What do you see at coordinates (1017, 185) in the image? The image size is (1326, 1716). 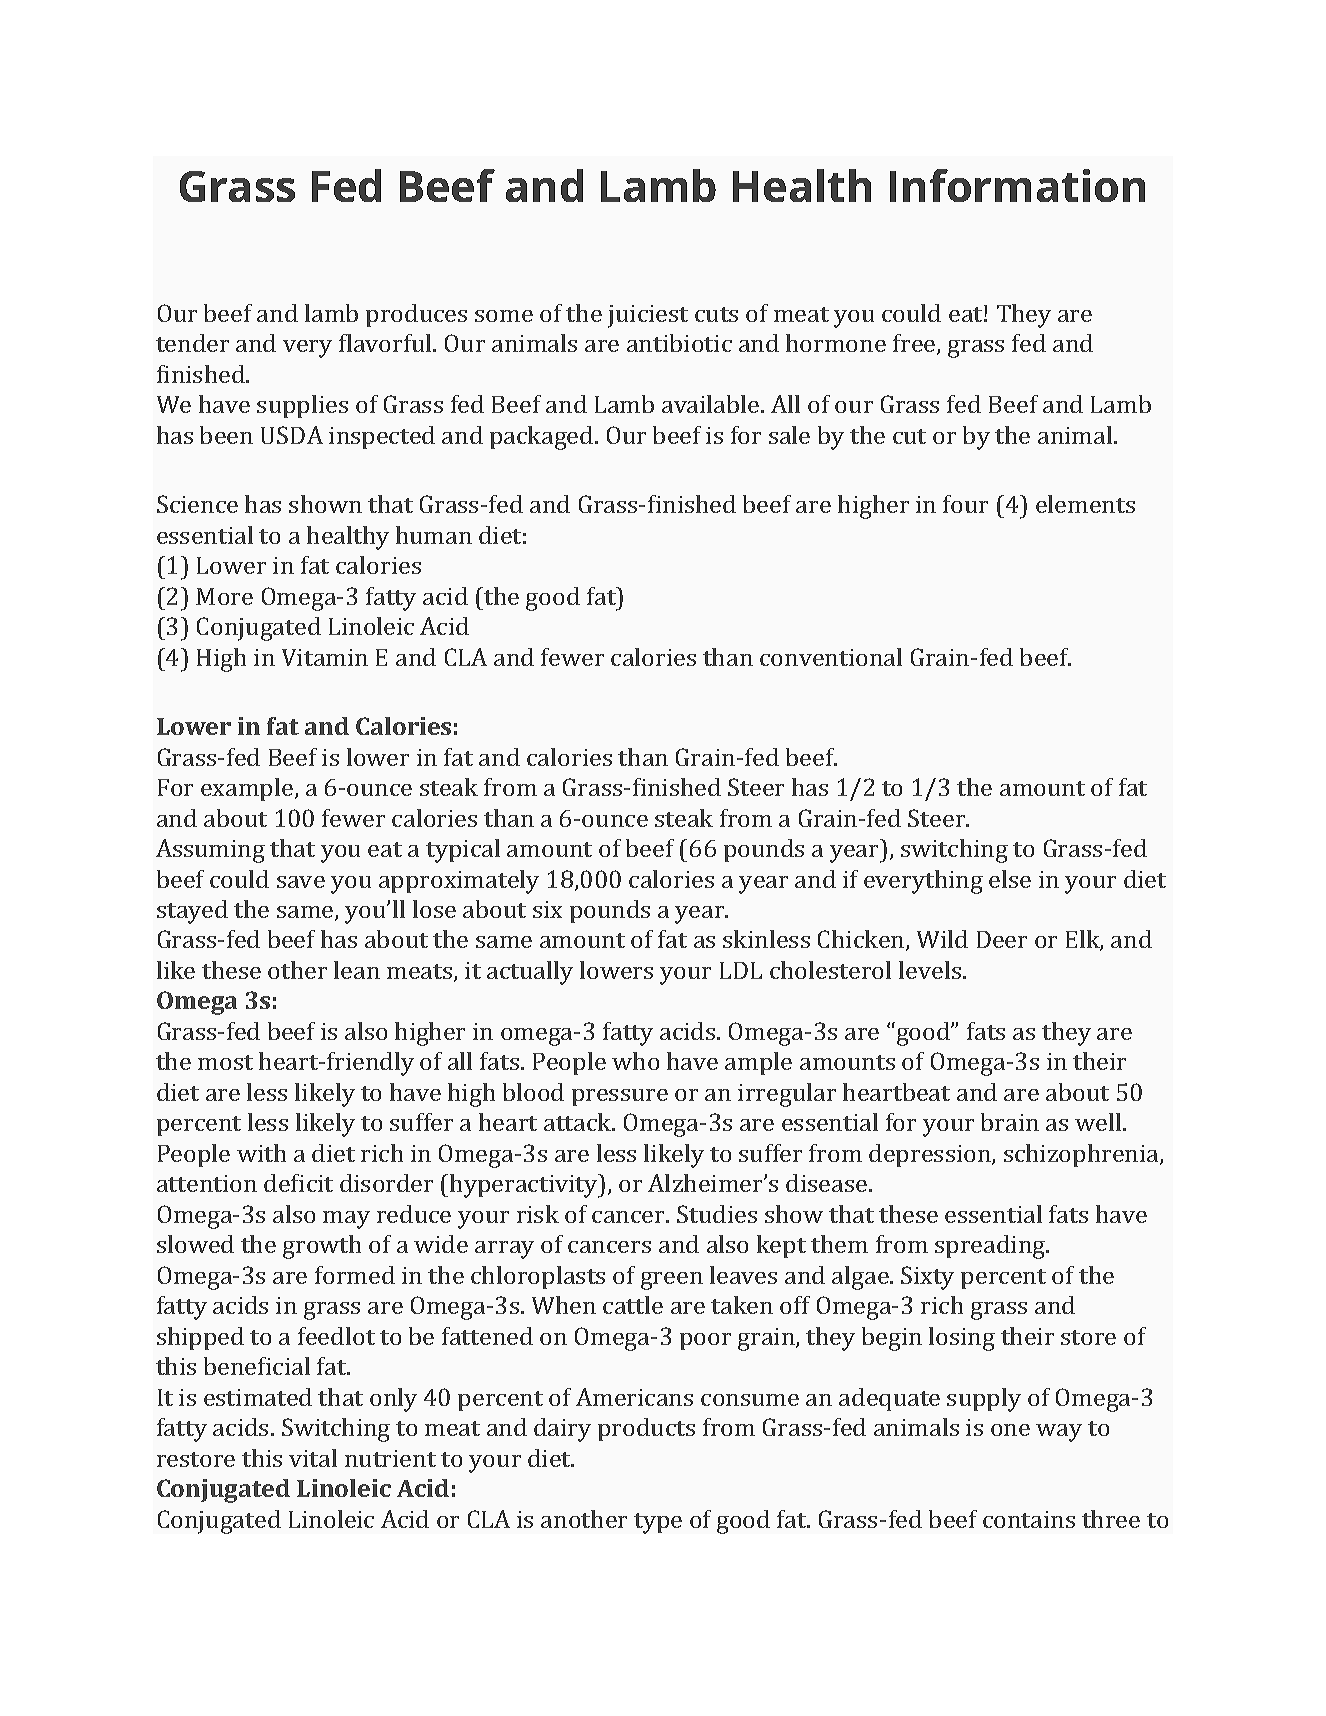 I see `Information` at bounding box center [1017, 185].
